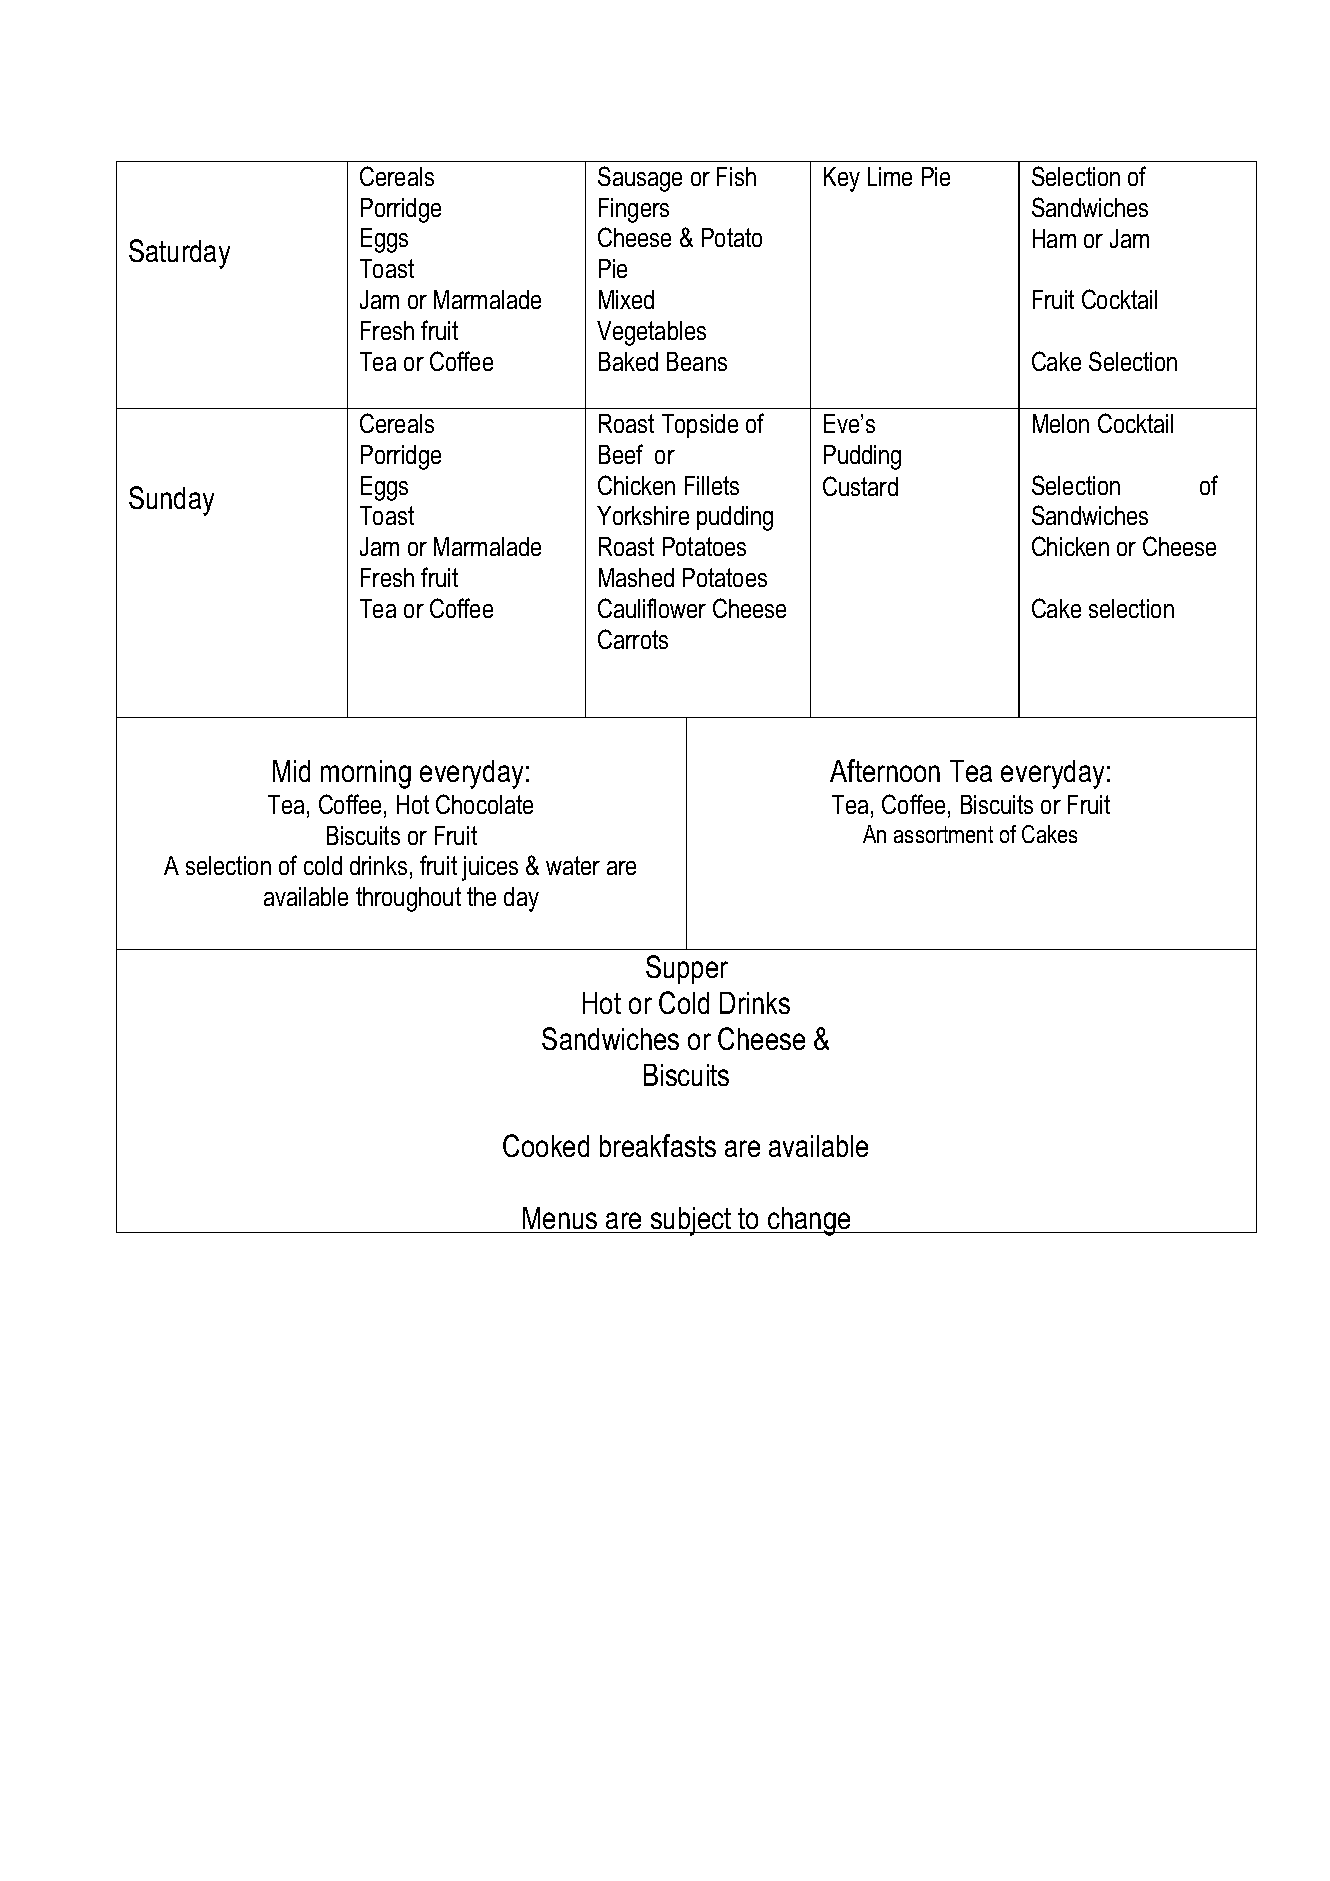 This screenshot has width=1330, height=1881. I want to click on Lime, so click(890, 176).
